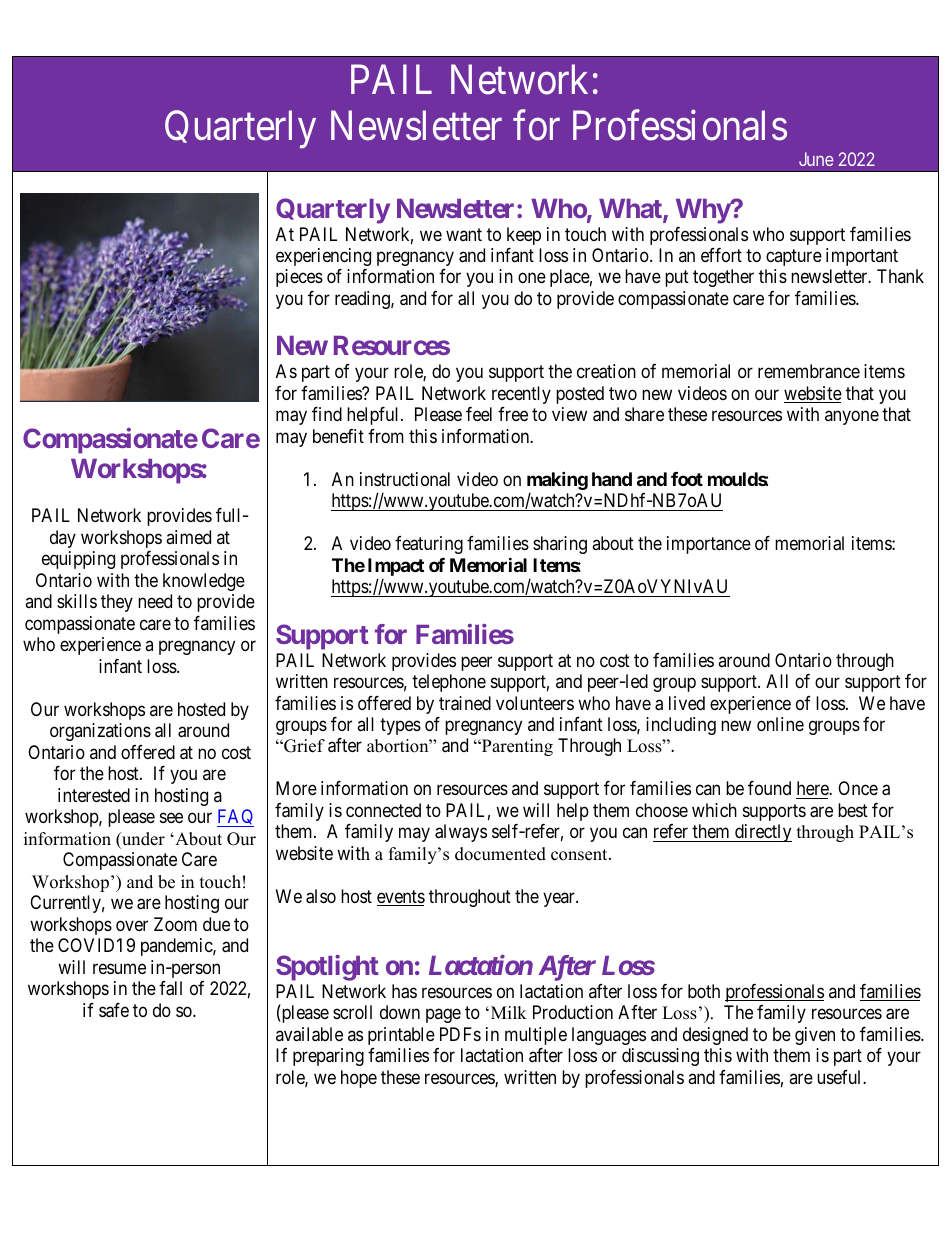  What do you see at coordinates (762, 833) in the document?
I see `directly` at bounding box center [762, 833].
